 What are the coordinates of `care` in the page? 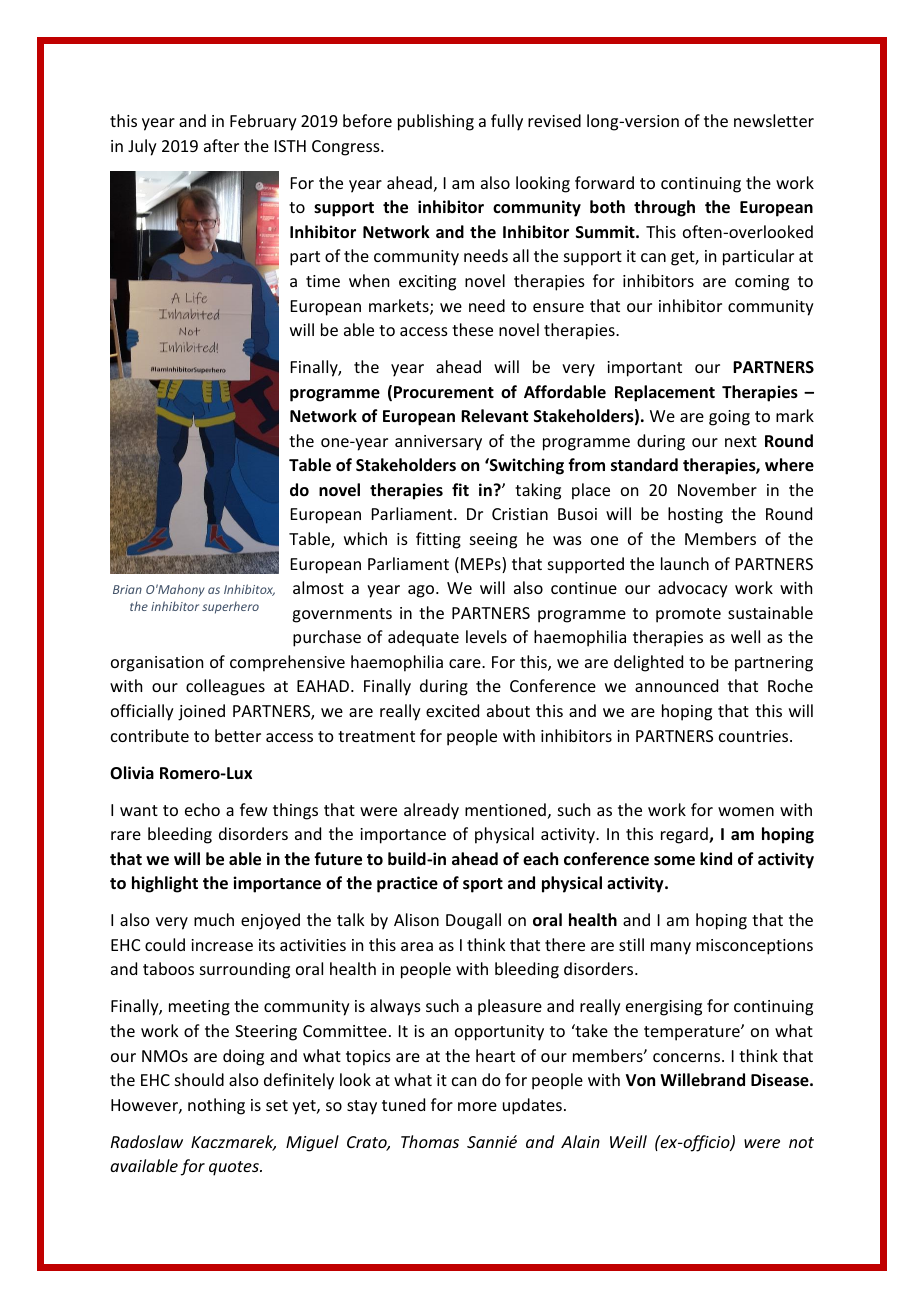 It's located at (466, 663).
